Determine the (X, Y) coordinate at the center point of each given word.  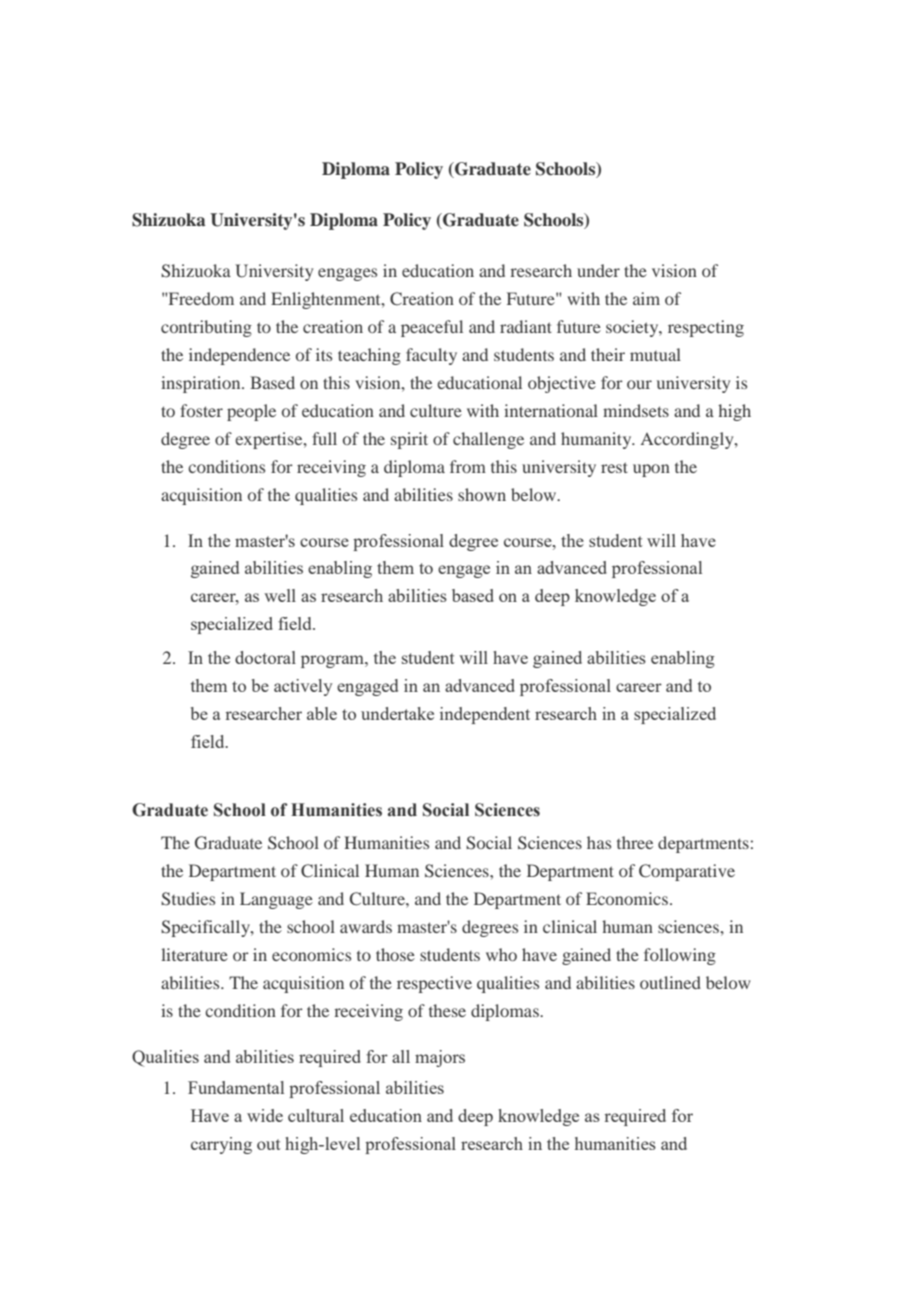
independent (485, 715)
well (280, 595)
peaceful (432, 328)
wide (265, 1115)
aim (646, 298)
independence (239, 356)
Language (276, 900)
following (680, 956)
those (395, 954)
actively (303, 687)
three (635, 842)
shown (482, 494)
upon (651, 470)
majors (440, 1058)
